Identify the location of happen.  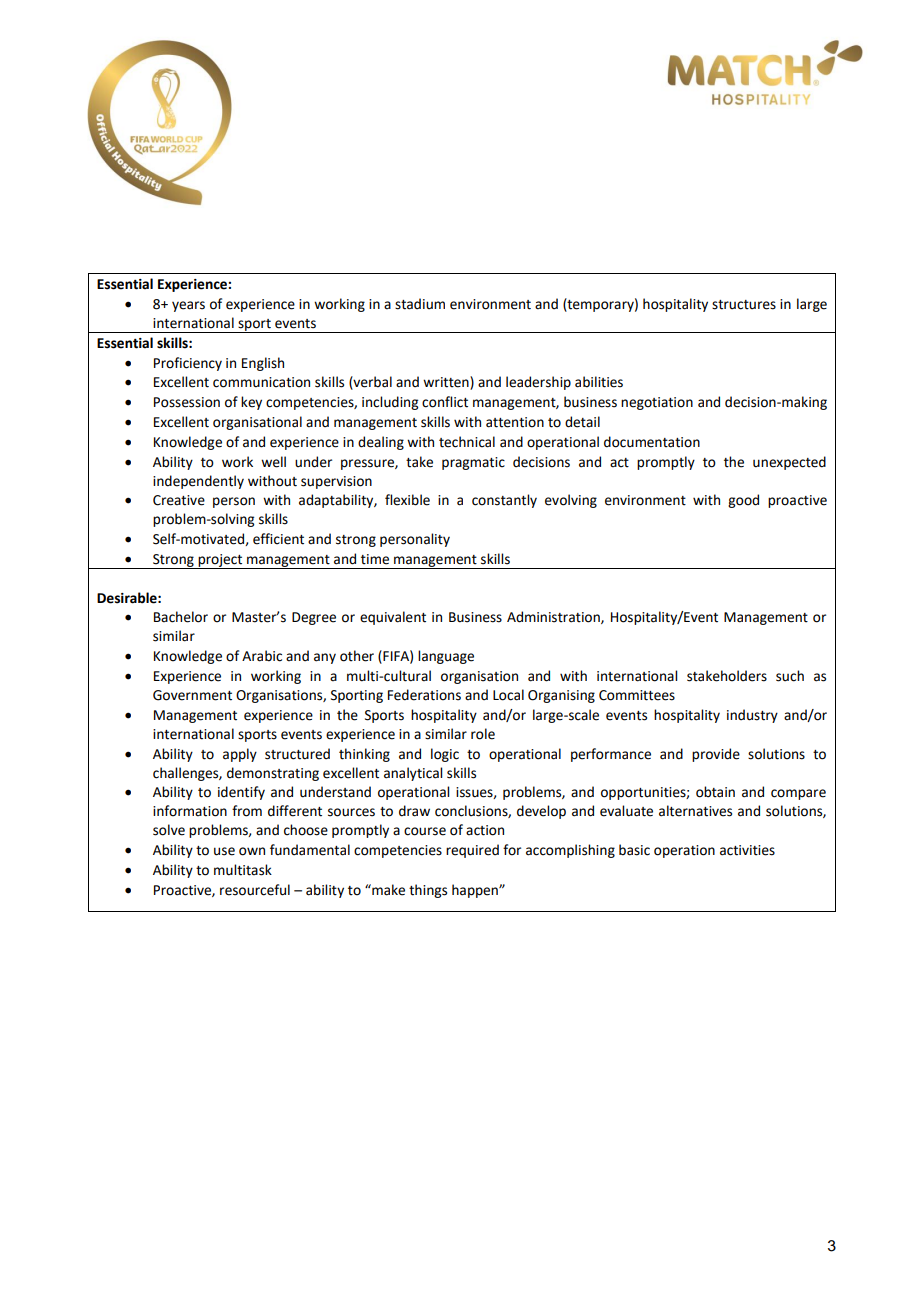
(476, 891).
